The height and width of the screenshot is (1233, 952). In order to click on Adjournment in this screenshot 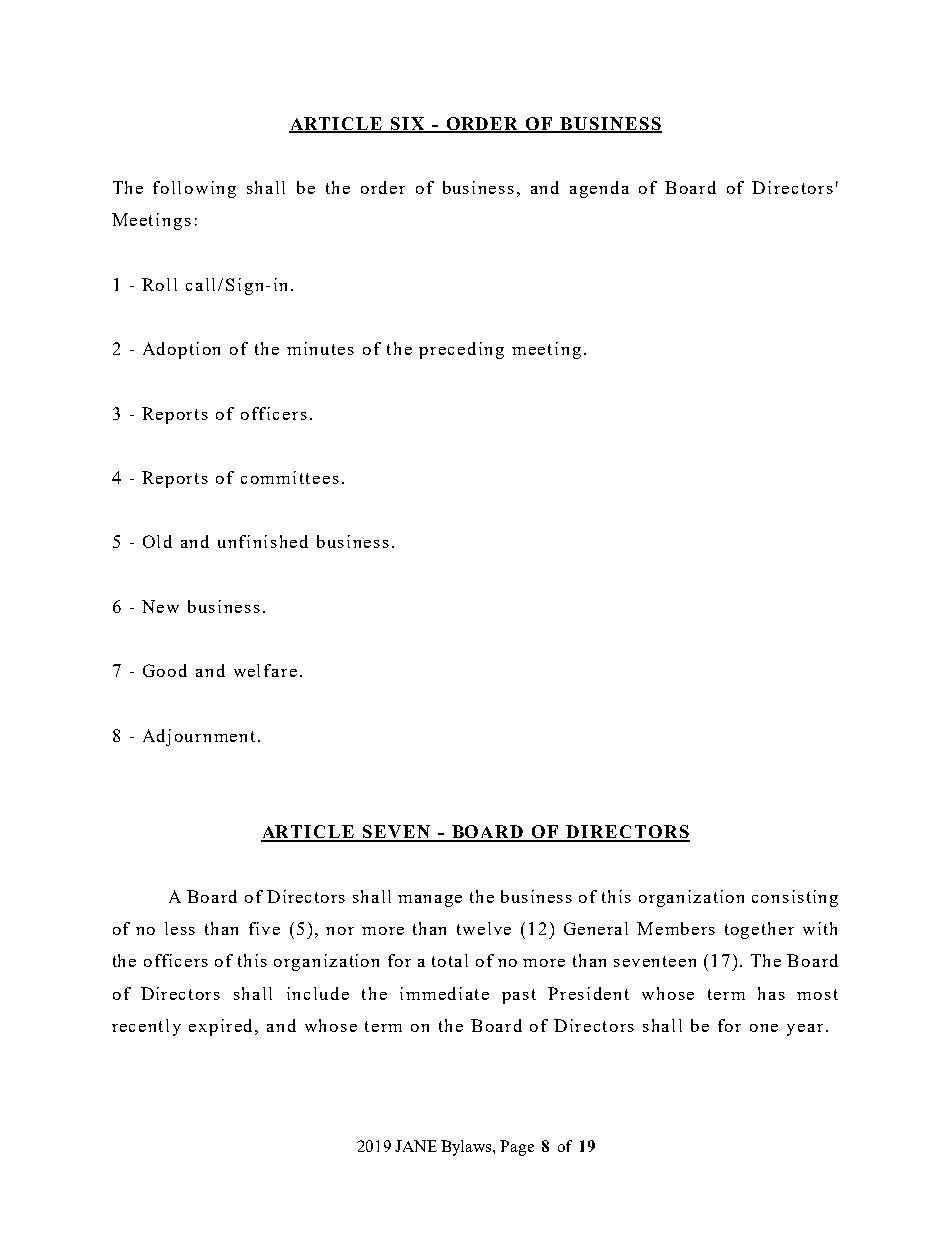, I will do `click(201, 737)`.
